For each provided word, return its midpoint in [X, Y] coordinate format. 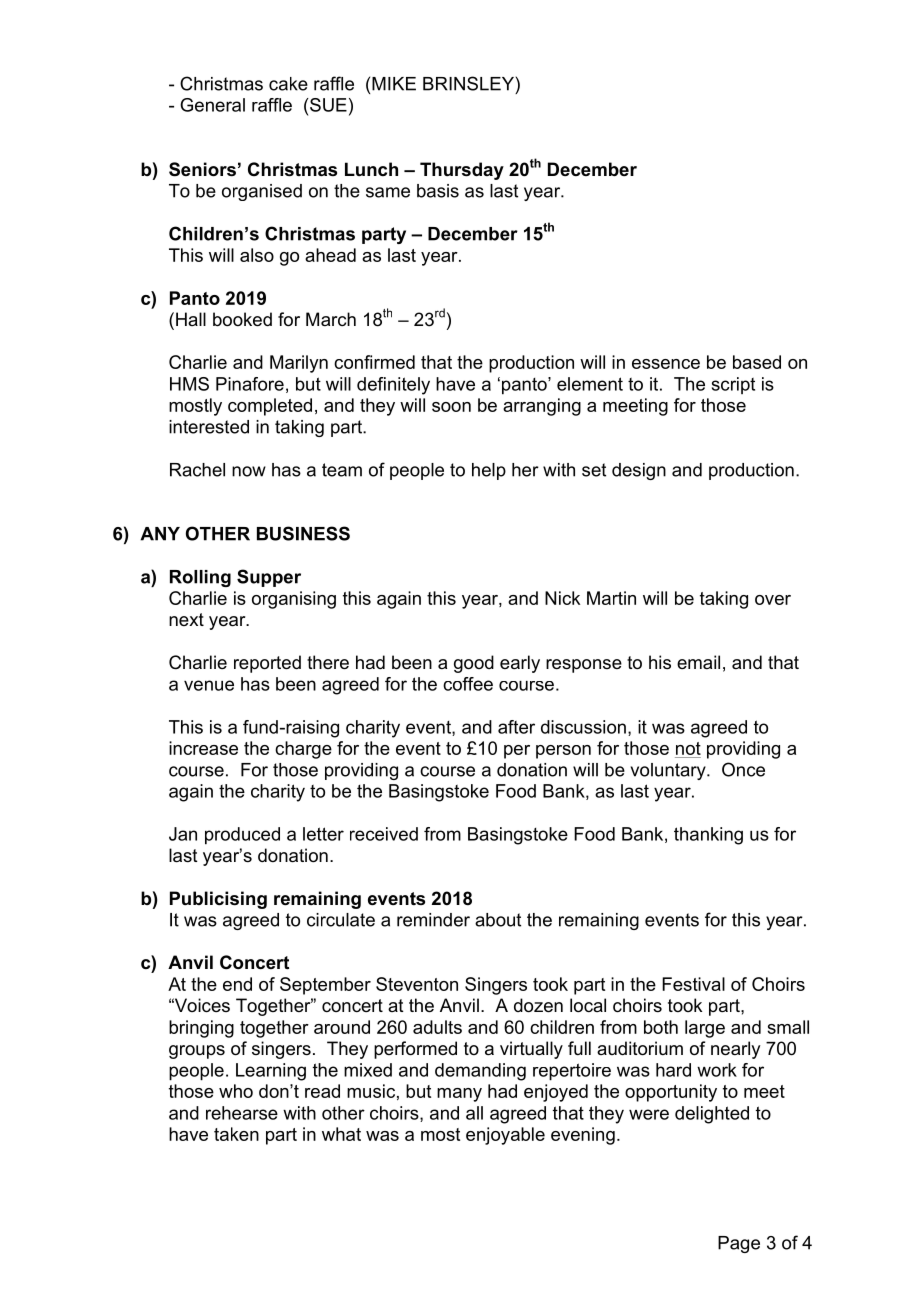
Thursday [462, 171]
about [498, 920]
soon [451, 407]
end [237, 984]
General [212, 105]
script [733, 385]
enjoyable [505, 1136]
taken [236, 1134]
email [698, 662]
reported [267, 664]
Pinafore [250, 384]
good [474, 664]
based [757, 362]
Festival [693, 984]
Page [739, 1244]
